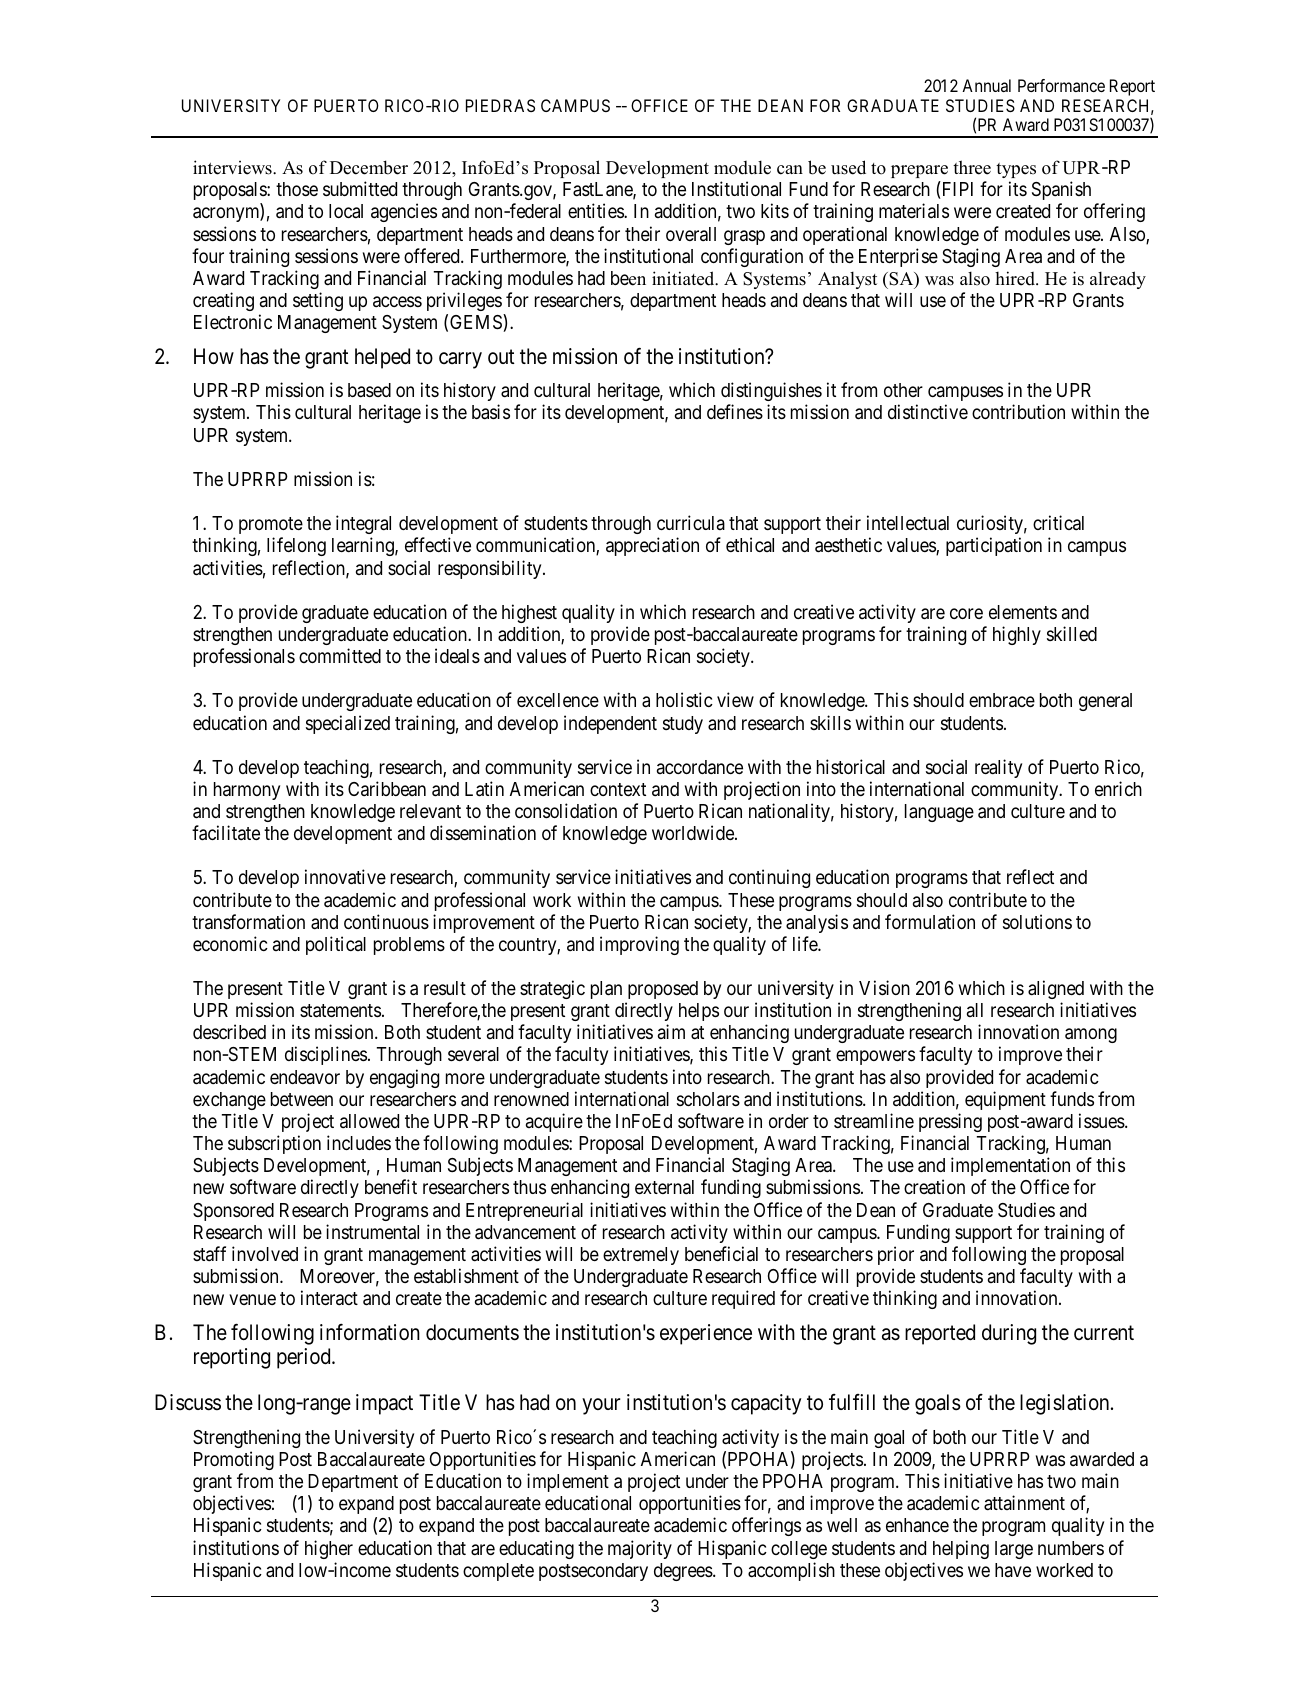 The image size is (1309, 1694). I want to click on majority, so click(640, 1549).
